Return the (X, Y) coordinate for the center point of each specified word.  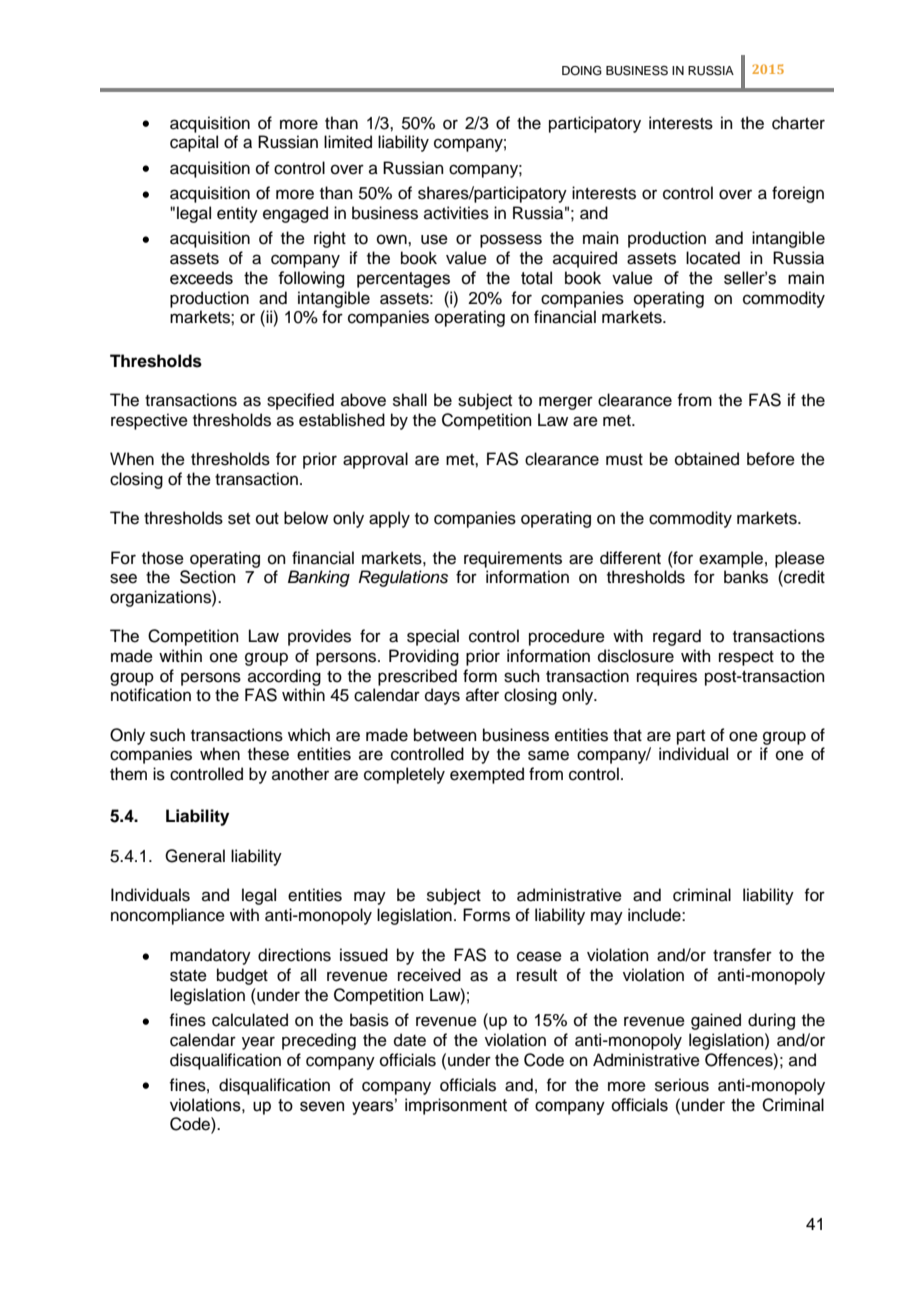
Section (208, 577)
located (713, 258)
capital (194, 143)
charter (798, 123)
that (627, 735)
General (195, 856)
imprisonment (456, 1106)
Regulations (403, 578)
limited (348, 142)
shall (410, 400)
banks (746, 577)
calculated (250, 1020)
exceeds (201, 278)
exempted (487, 775)
